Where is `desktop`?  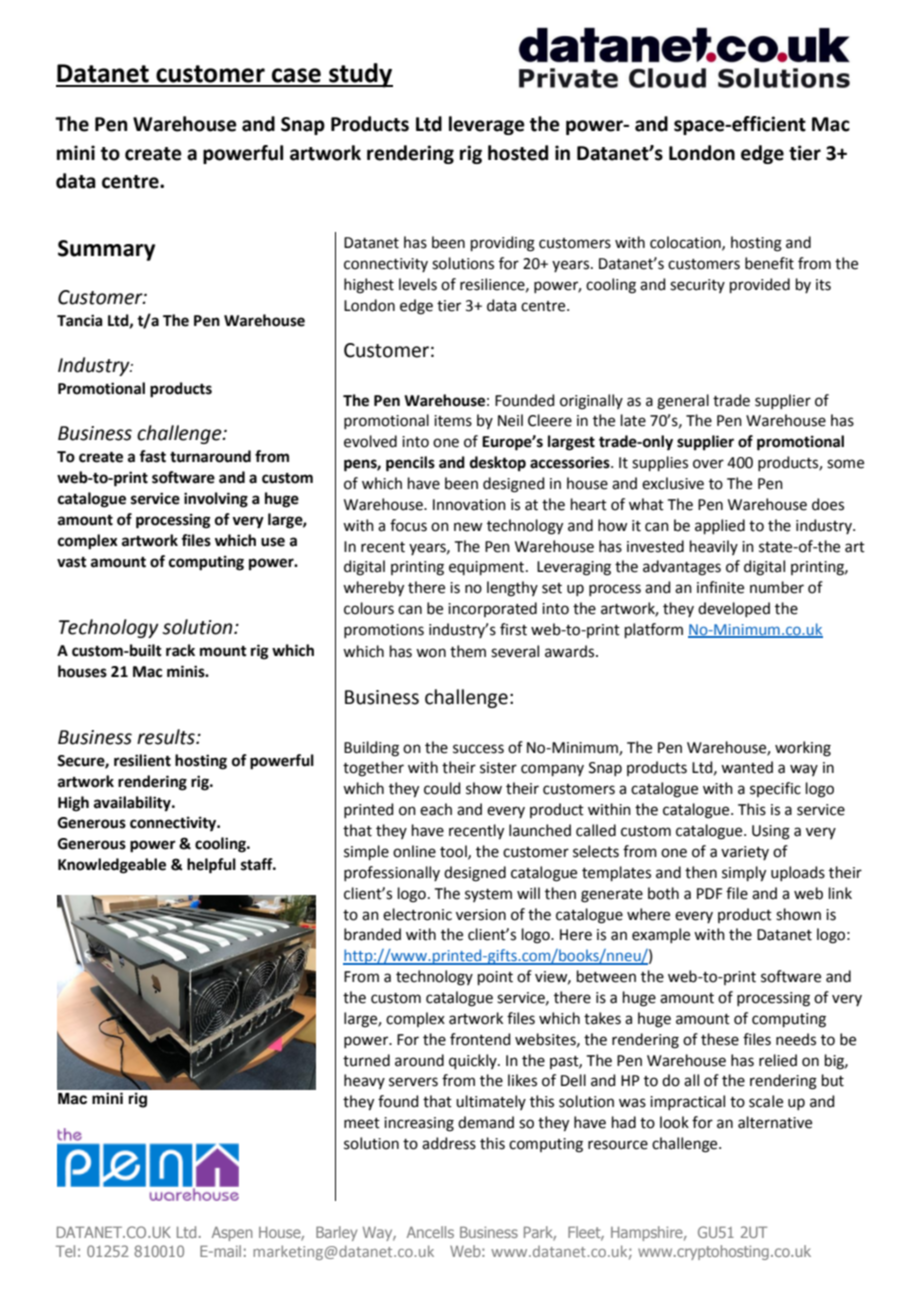 desktop is located at coordinates (498, 464).
